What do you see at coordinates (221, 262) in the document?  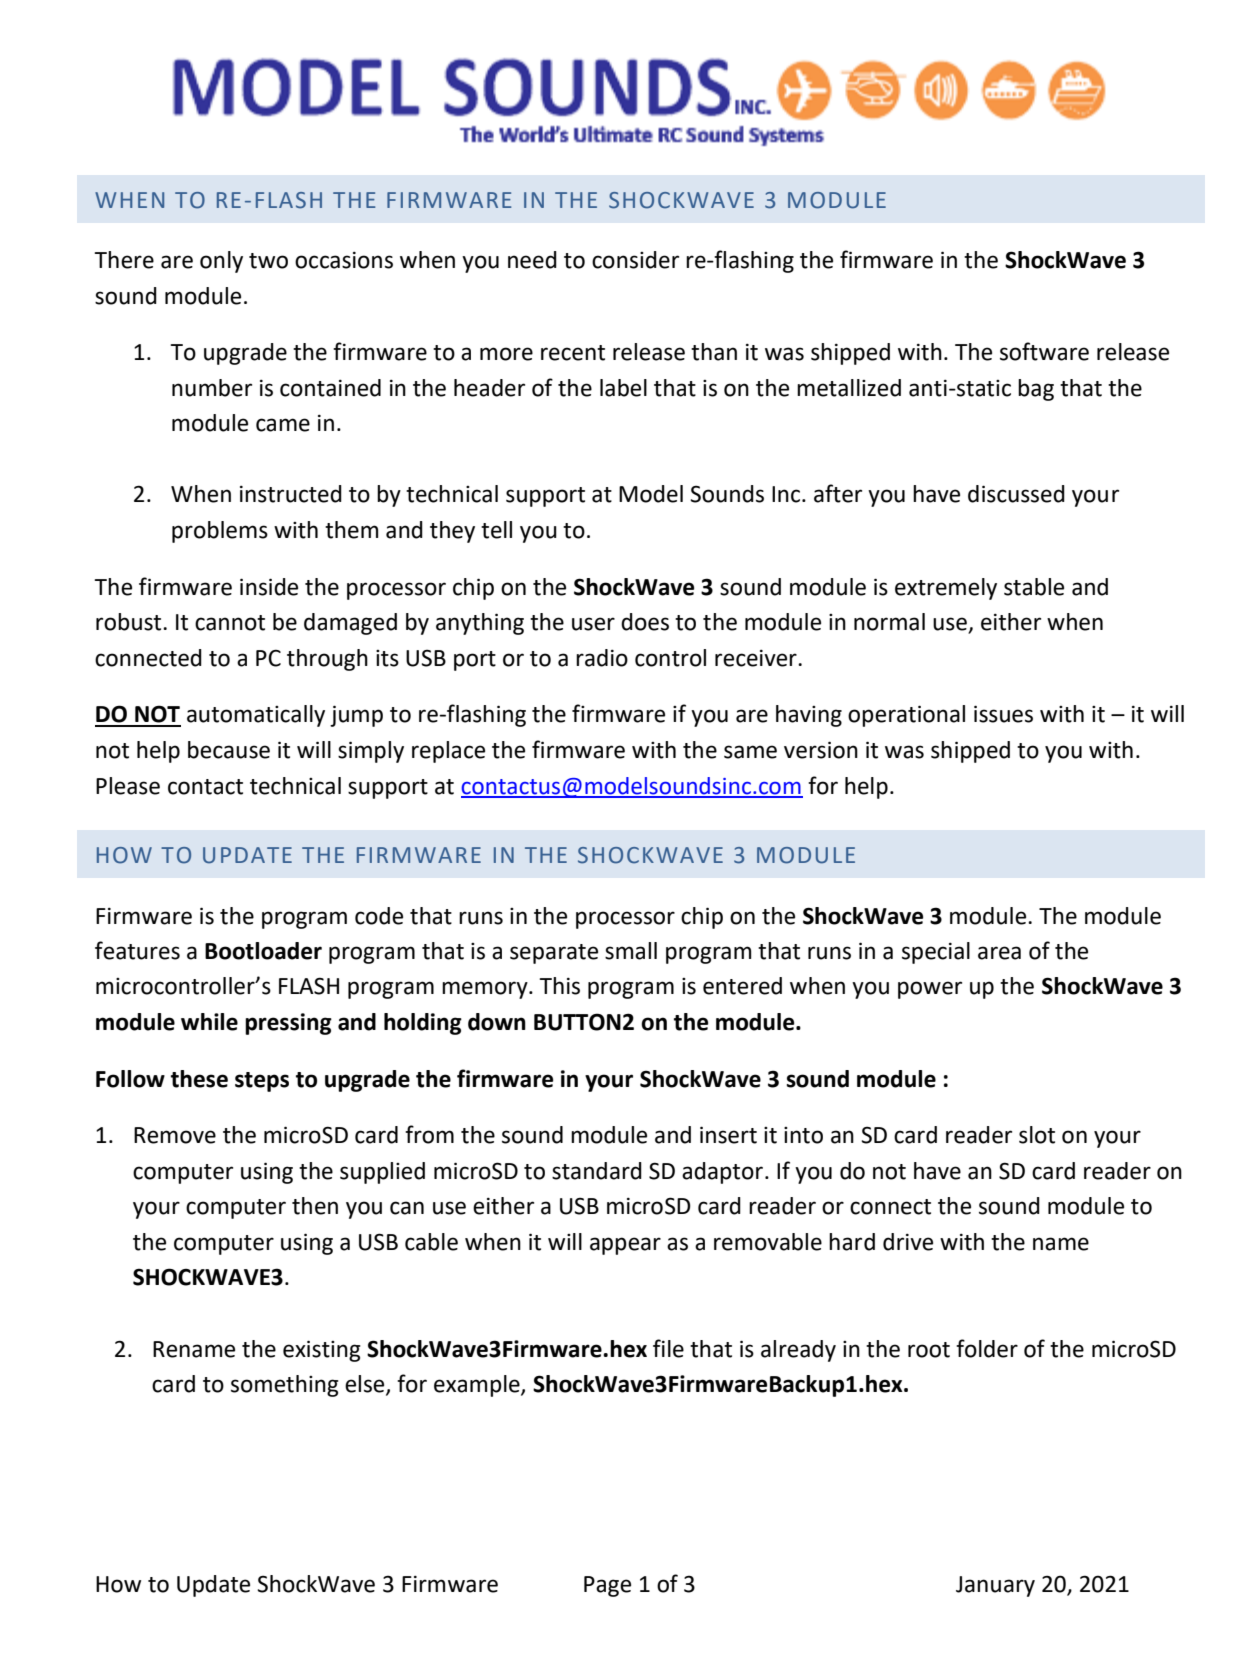 I see `only` at bounding box center [221, 262].
